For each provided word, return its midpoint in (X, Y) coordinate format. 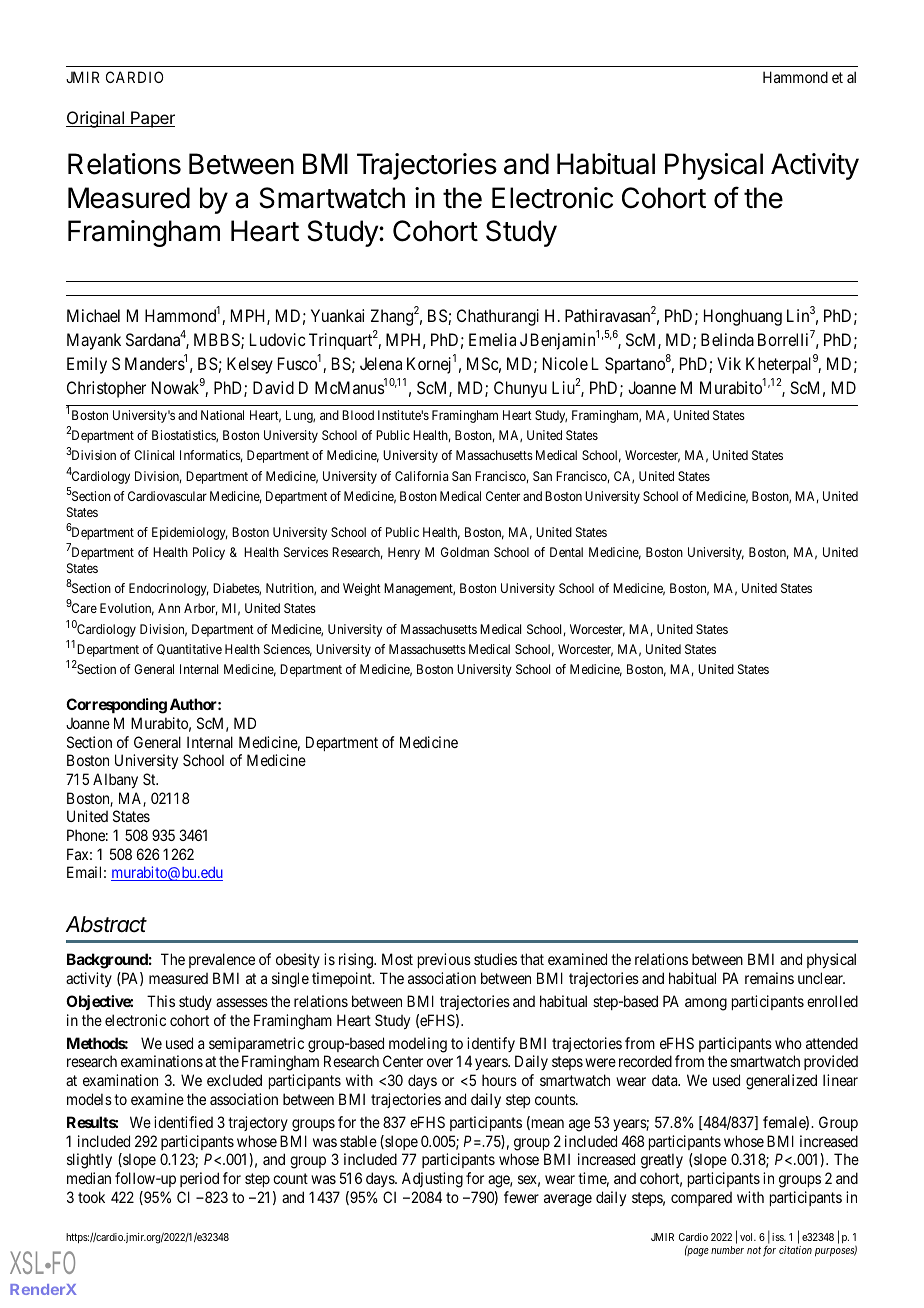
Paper (152, 119)
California (421, 476)
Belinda (727, 339)
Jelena (381, 363)
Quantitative (189, 649)
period (199, 1179)
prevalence (222, 960)
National (222, 415)
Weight (362, 589)
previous (444, 960)
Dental (566, 552)
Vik (729, 363)
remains (769, 978)
